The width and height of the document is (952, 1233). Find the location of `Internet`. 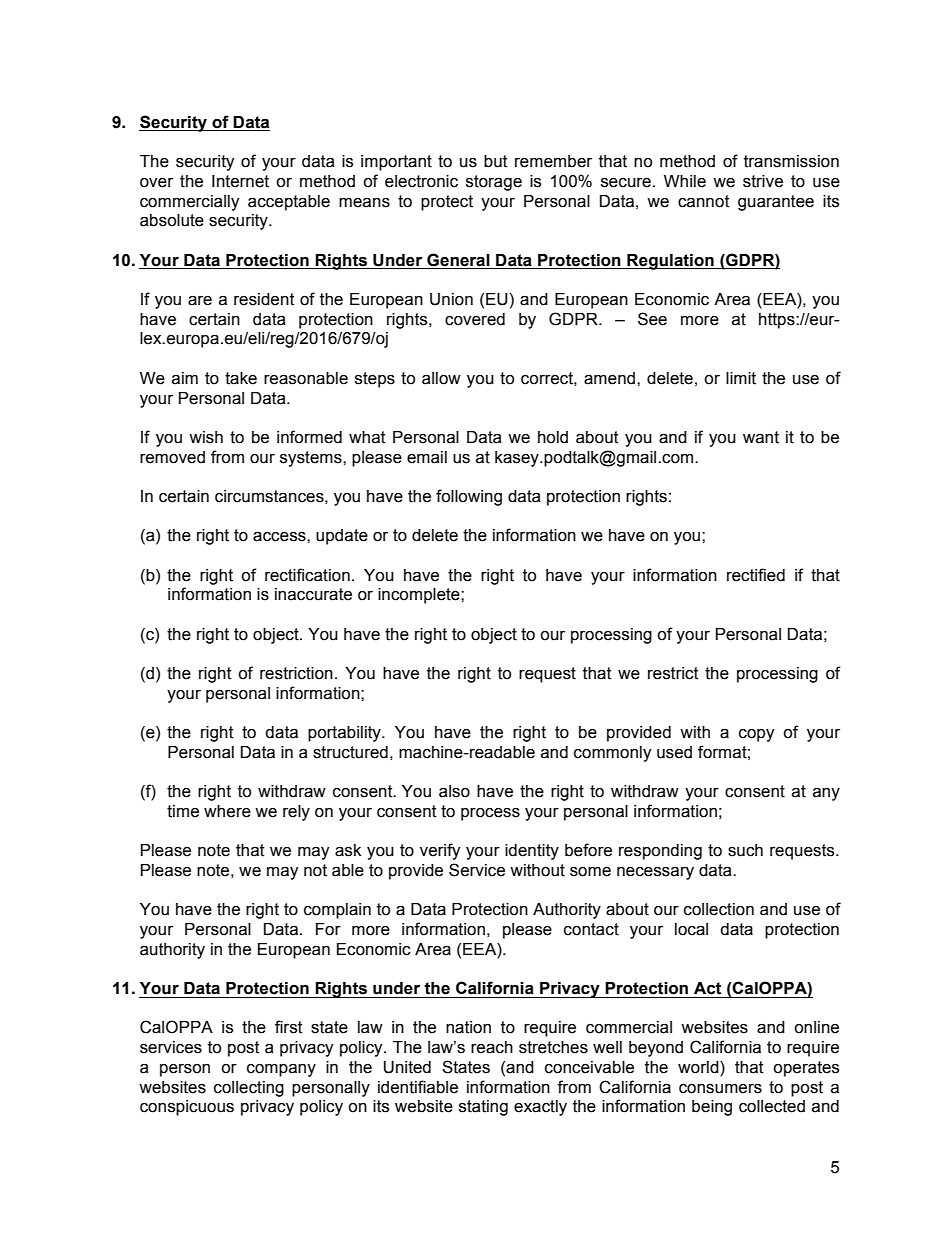

Internet is located at coordinates (240, 181).
